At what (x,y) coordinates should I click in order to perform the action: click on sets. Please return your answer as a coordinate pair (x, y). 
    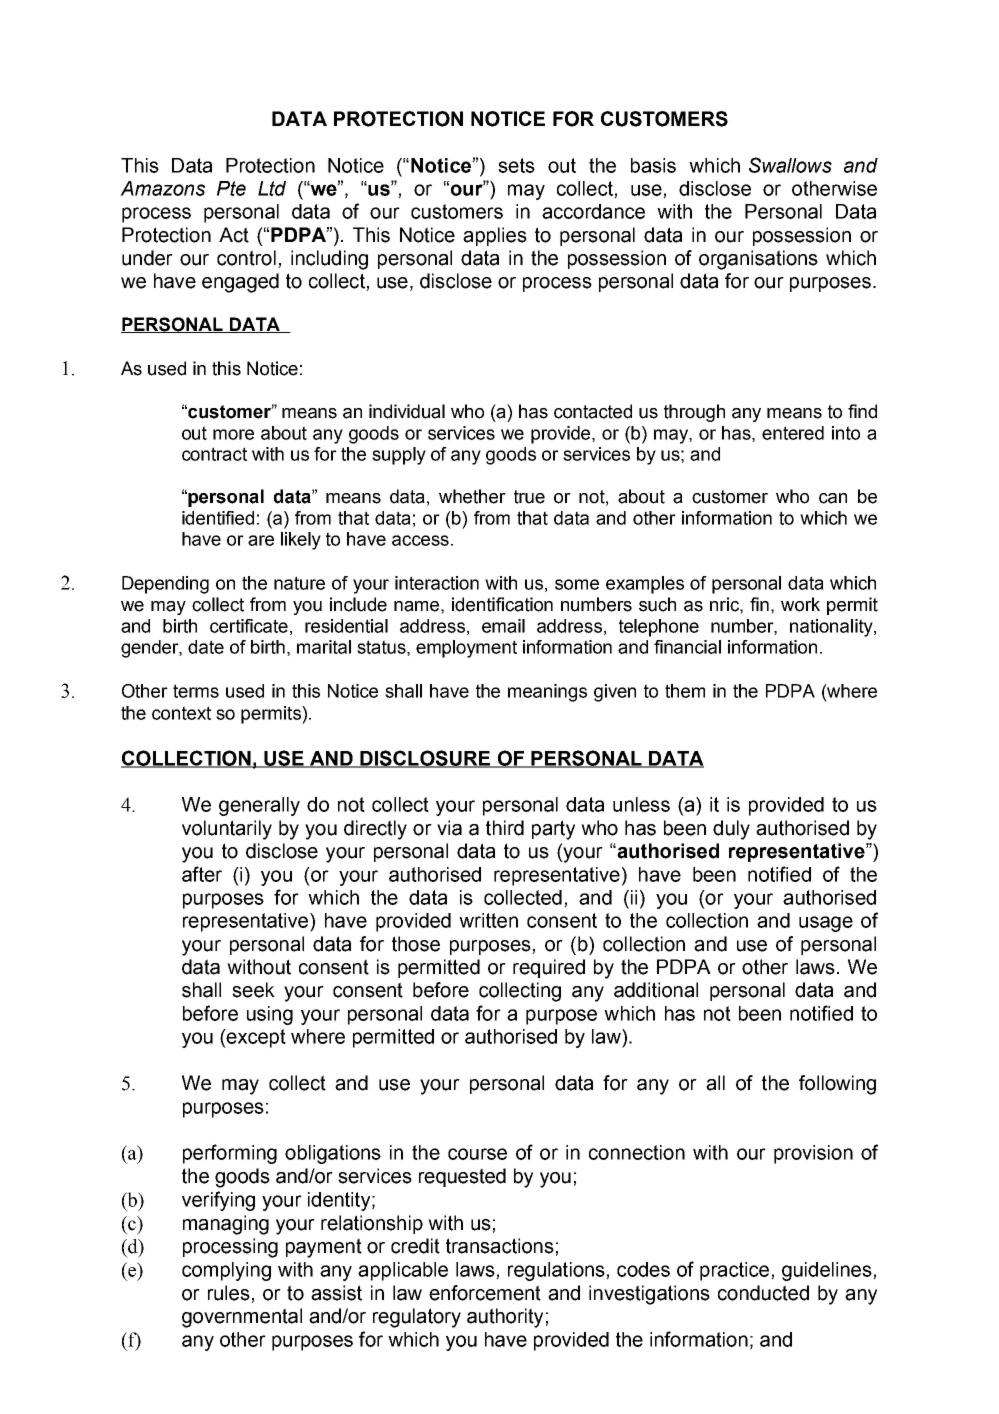
    Looking at the image, I should click on (516, 165).
